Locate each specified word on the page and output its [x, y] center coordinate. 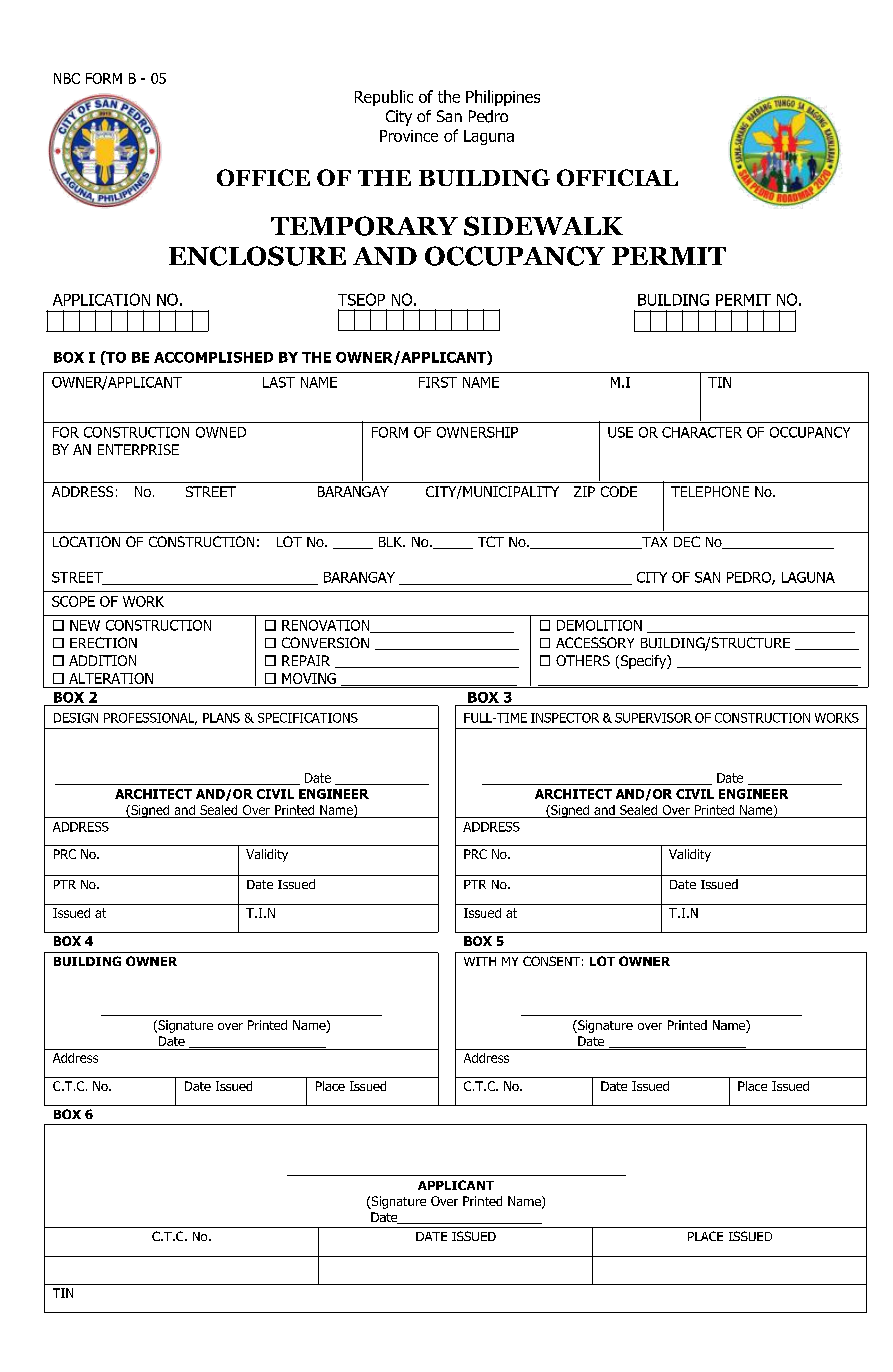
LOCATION [86, 541]
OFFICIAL [617, 177]
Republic [384, 98]
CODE [619, 491]
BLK [392, 542]
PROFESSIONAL [150, 719]
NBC [67, 78]
